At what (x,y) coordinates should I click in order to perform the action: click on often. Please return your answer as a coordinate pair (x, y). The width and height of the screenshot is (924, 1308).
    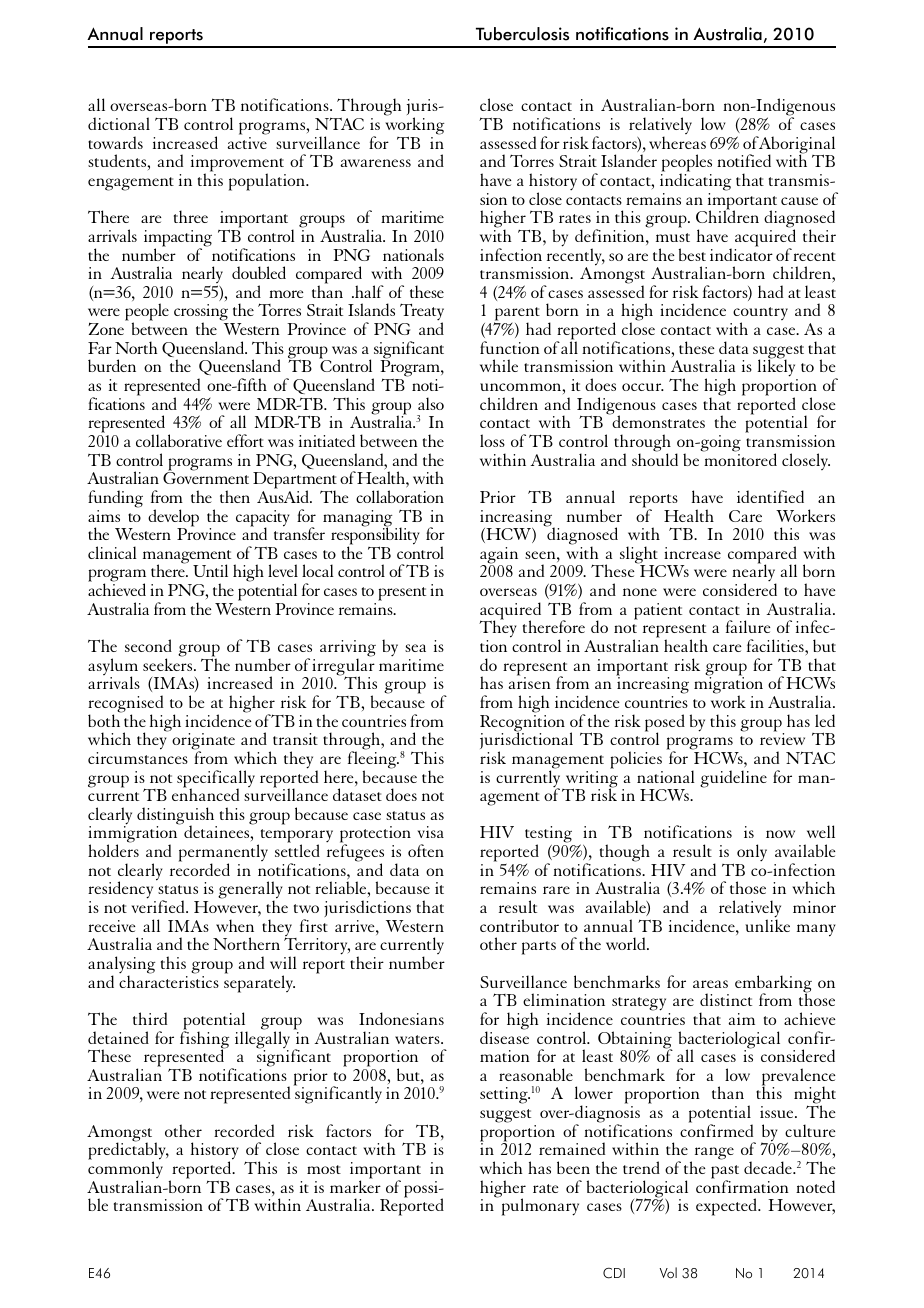
    Looking at the image, I should click on (426, 850).
